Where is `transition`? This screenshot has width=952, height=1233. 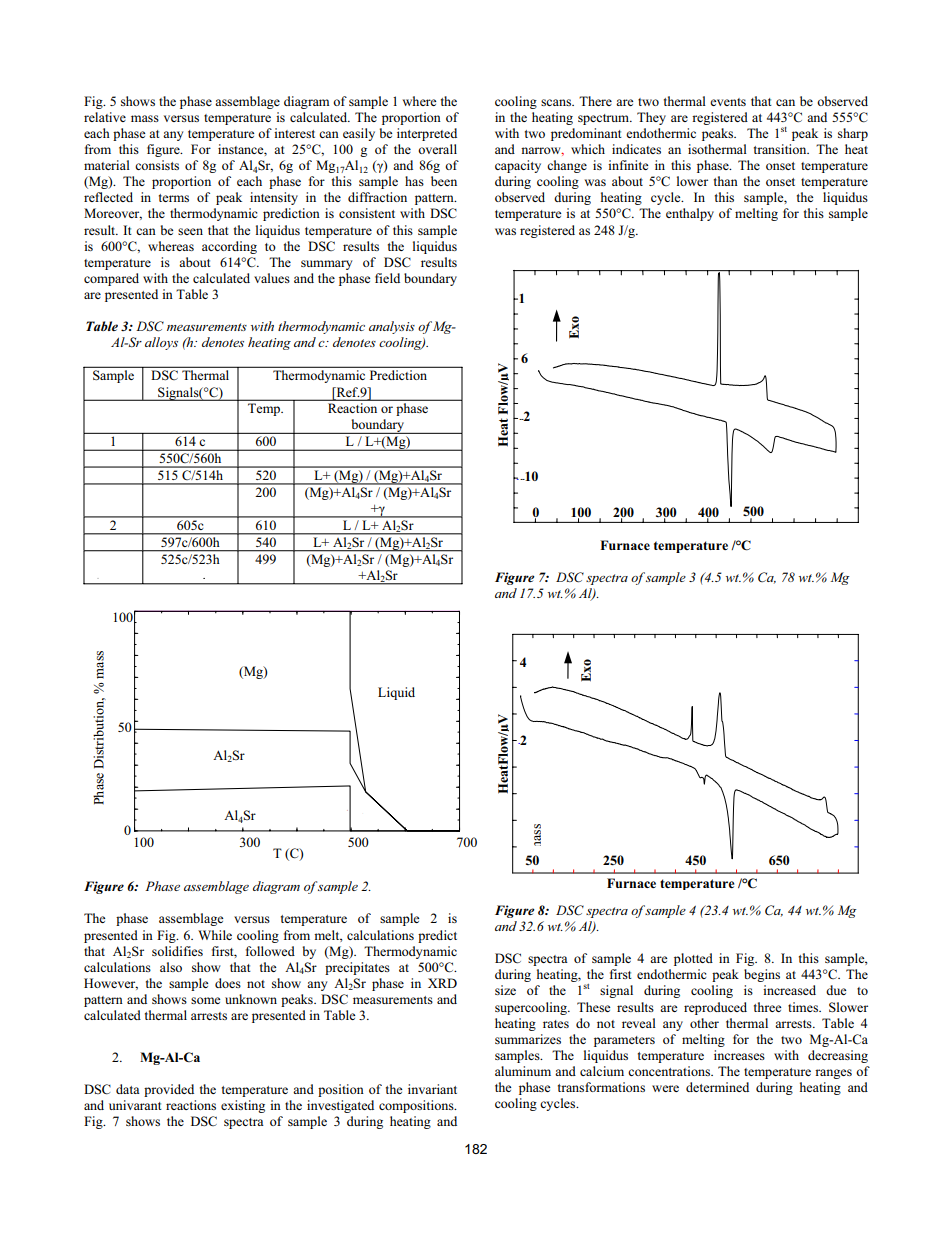 transition is located at coordinates (781, 149).
